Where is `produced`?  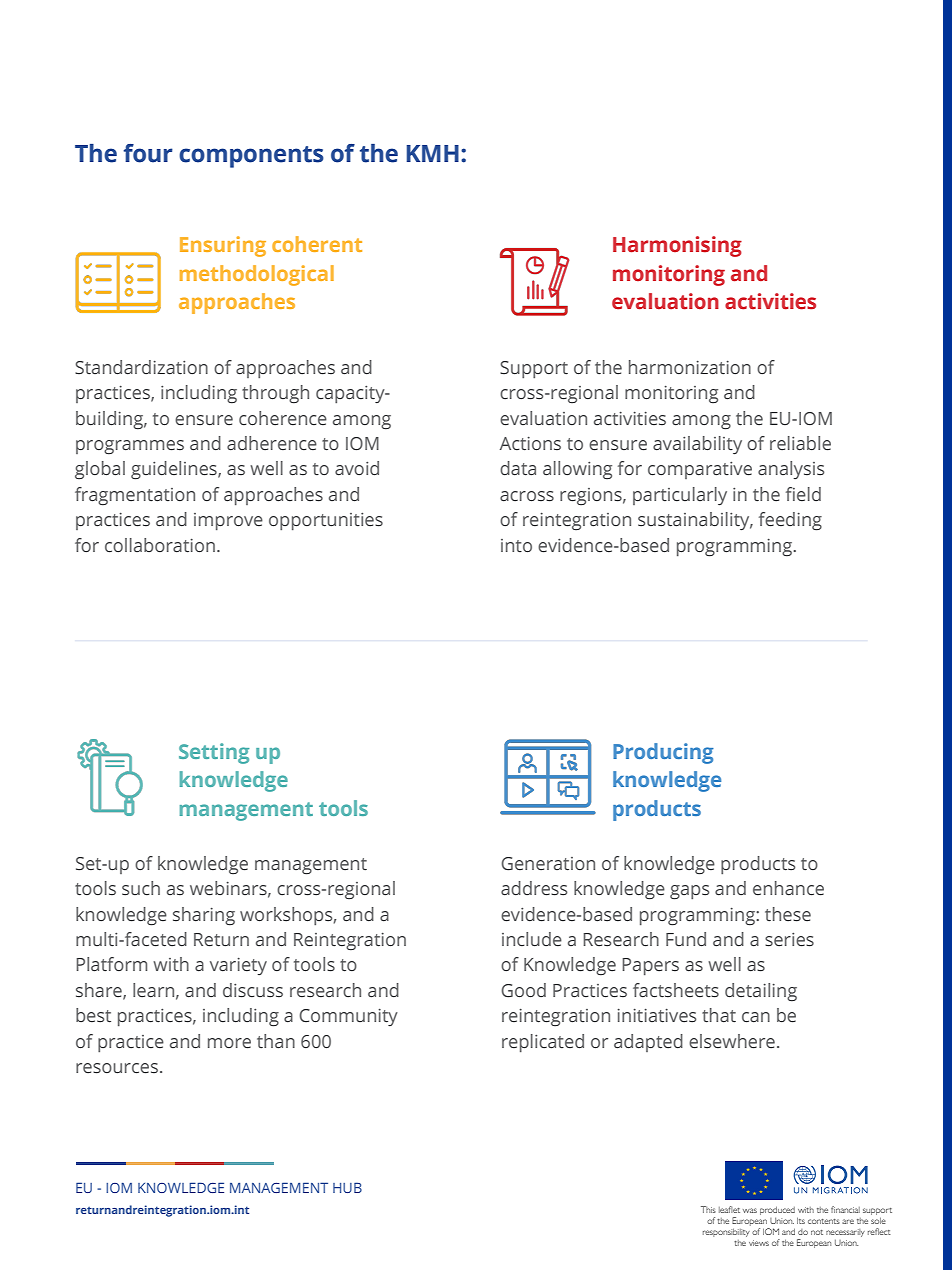 produced is located at coordinates (777, 1210).
